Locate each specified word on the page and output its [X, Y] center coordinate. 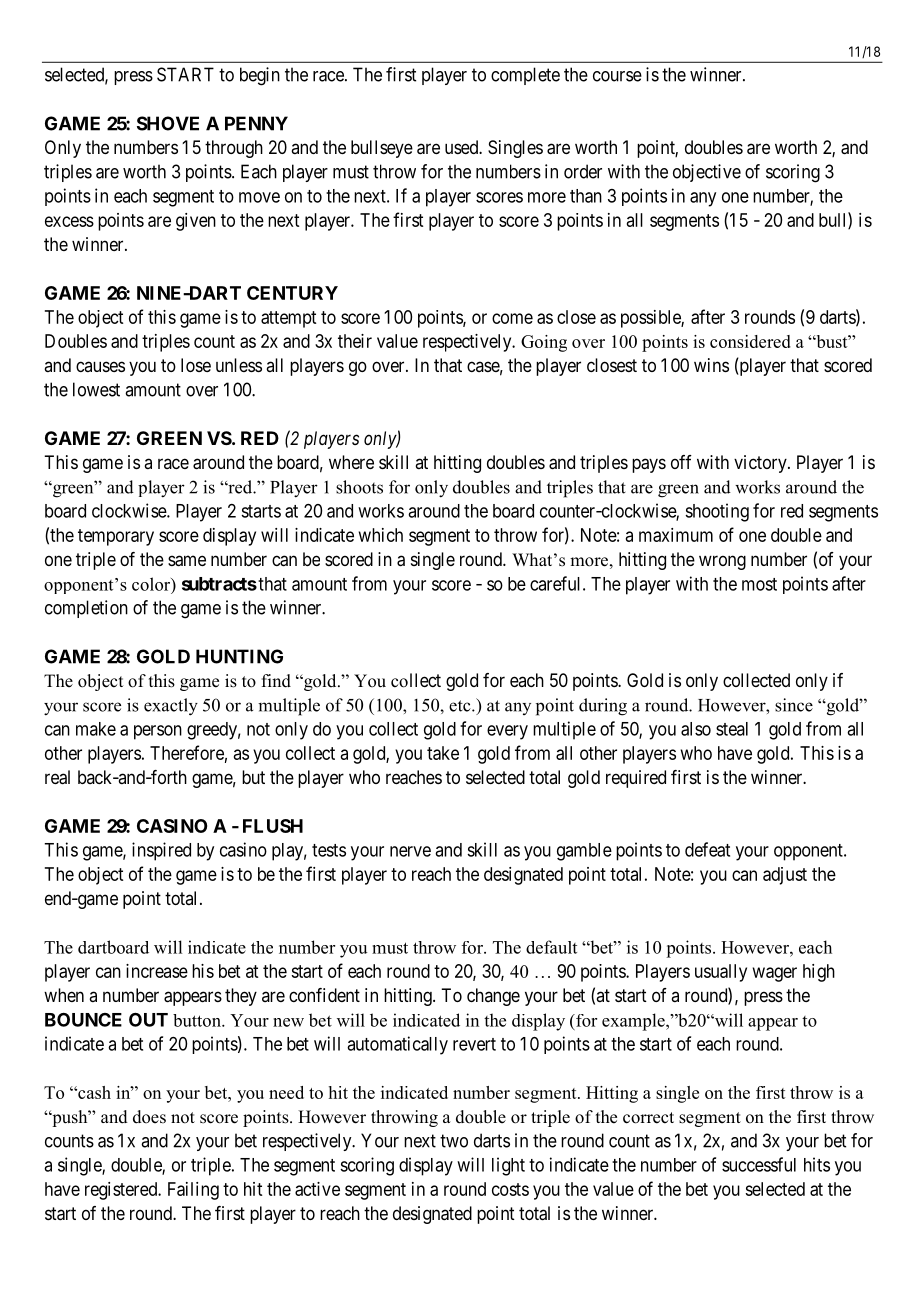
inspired [161, 851]
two [454, 1141]
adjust [785, 876]
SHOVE [168, 123]
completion [86, 609]
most [759, 584]
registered [122, 1191]
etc [461, 706]
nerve [410, 851]
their [355, 341]
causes [100, 366]
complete [525, 76]
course [617, 76]
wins [711, 365]
